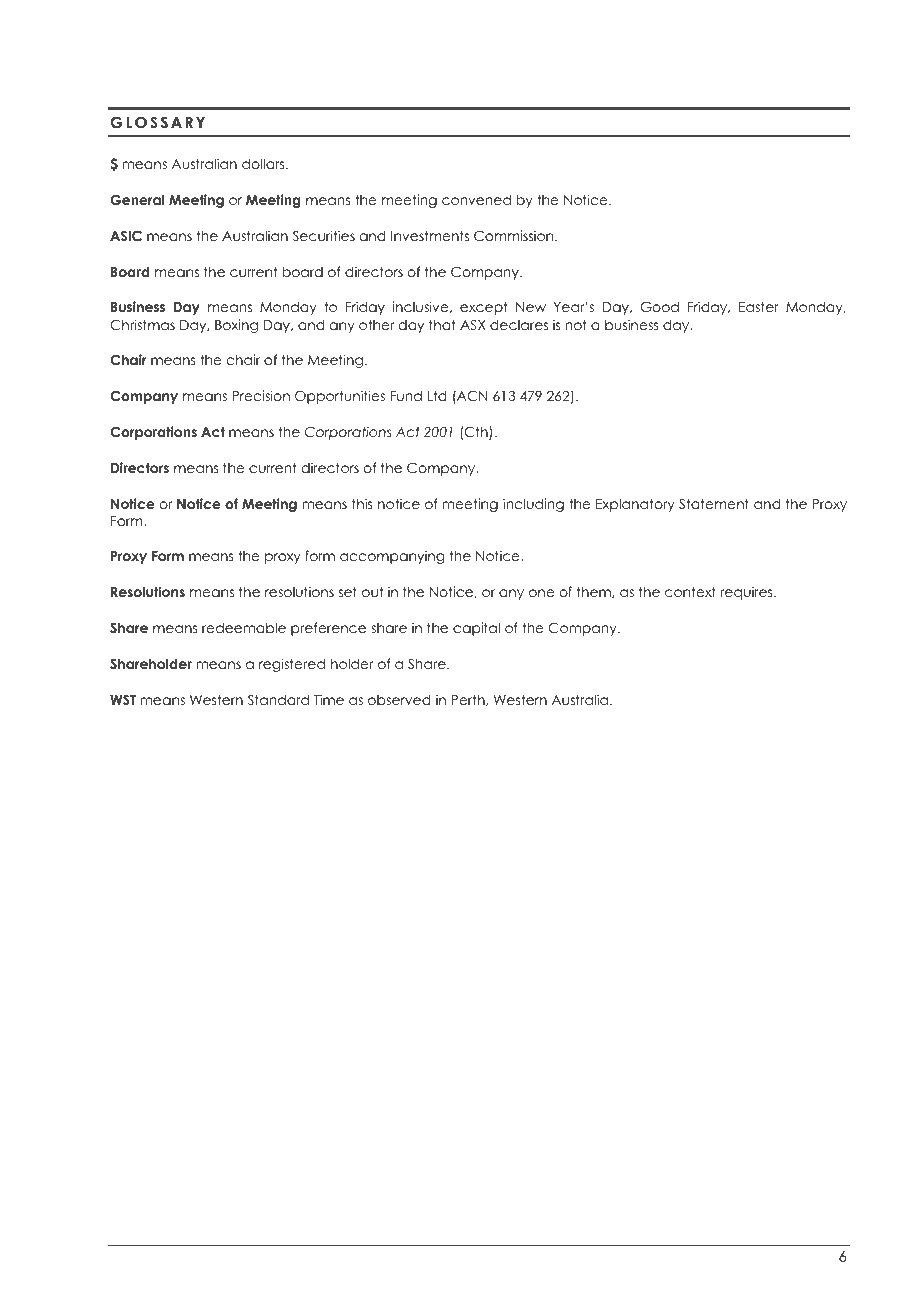 The height and width of the image is (1308, 924). Describe the element at coordinates (714, 504) in the image. I see `Statement` at that location.
